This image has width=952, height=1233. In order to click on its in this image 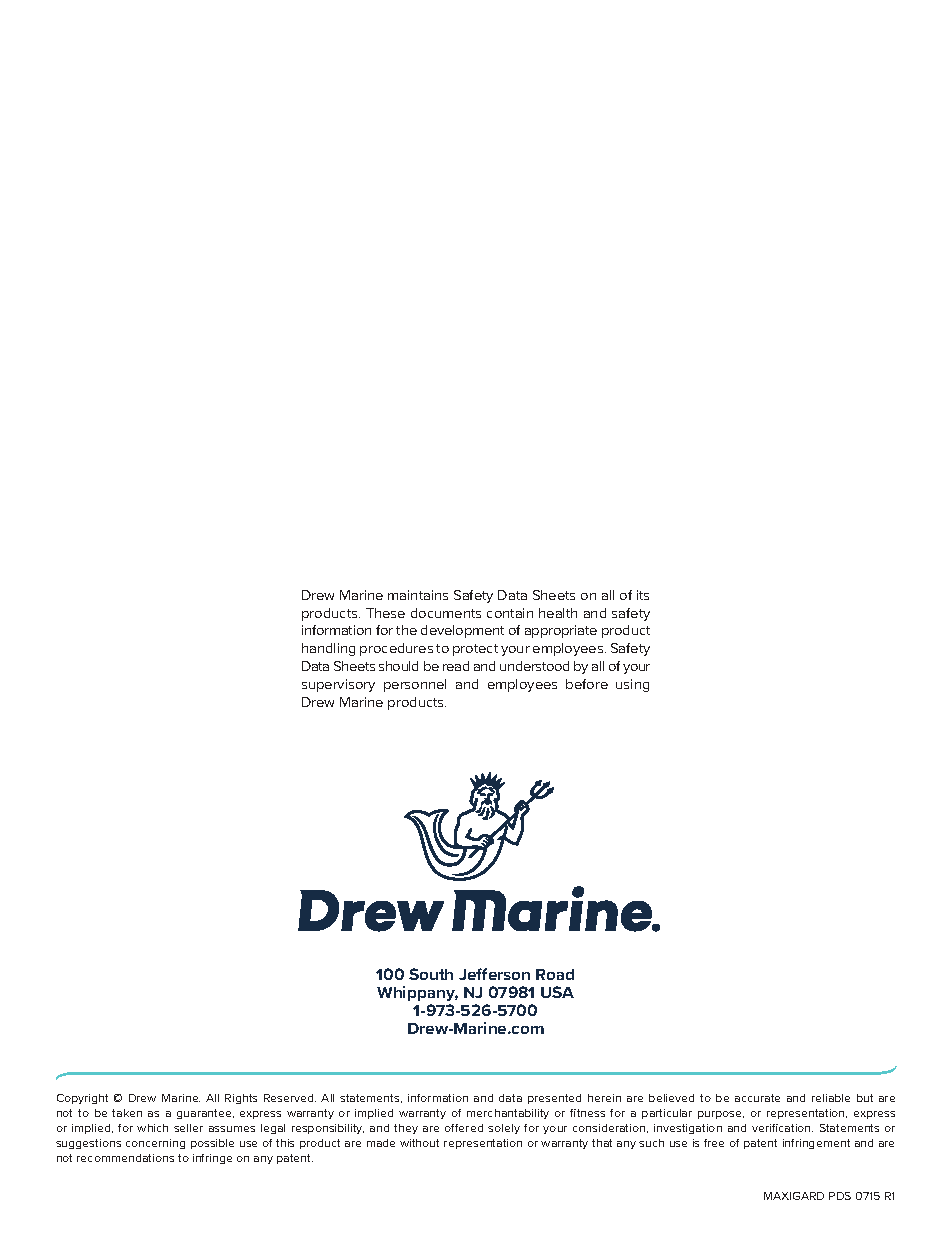, I will do `click(643, 595)`.
